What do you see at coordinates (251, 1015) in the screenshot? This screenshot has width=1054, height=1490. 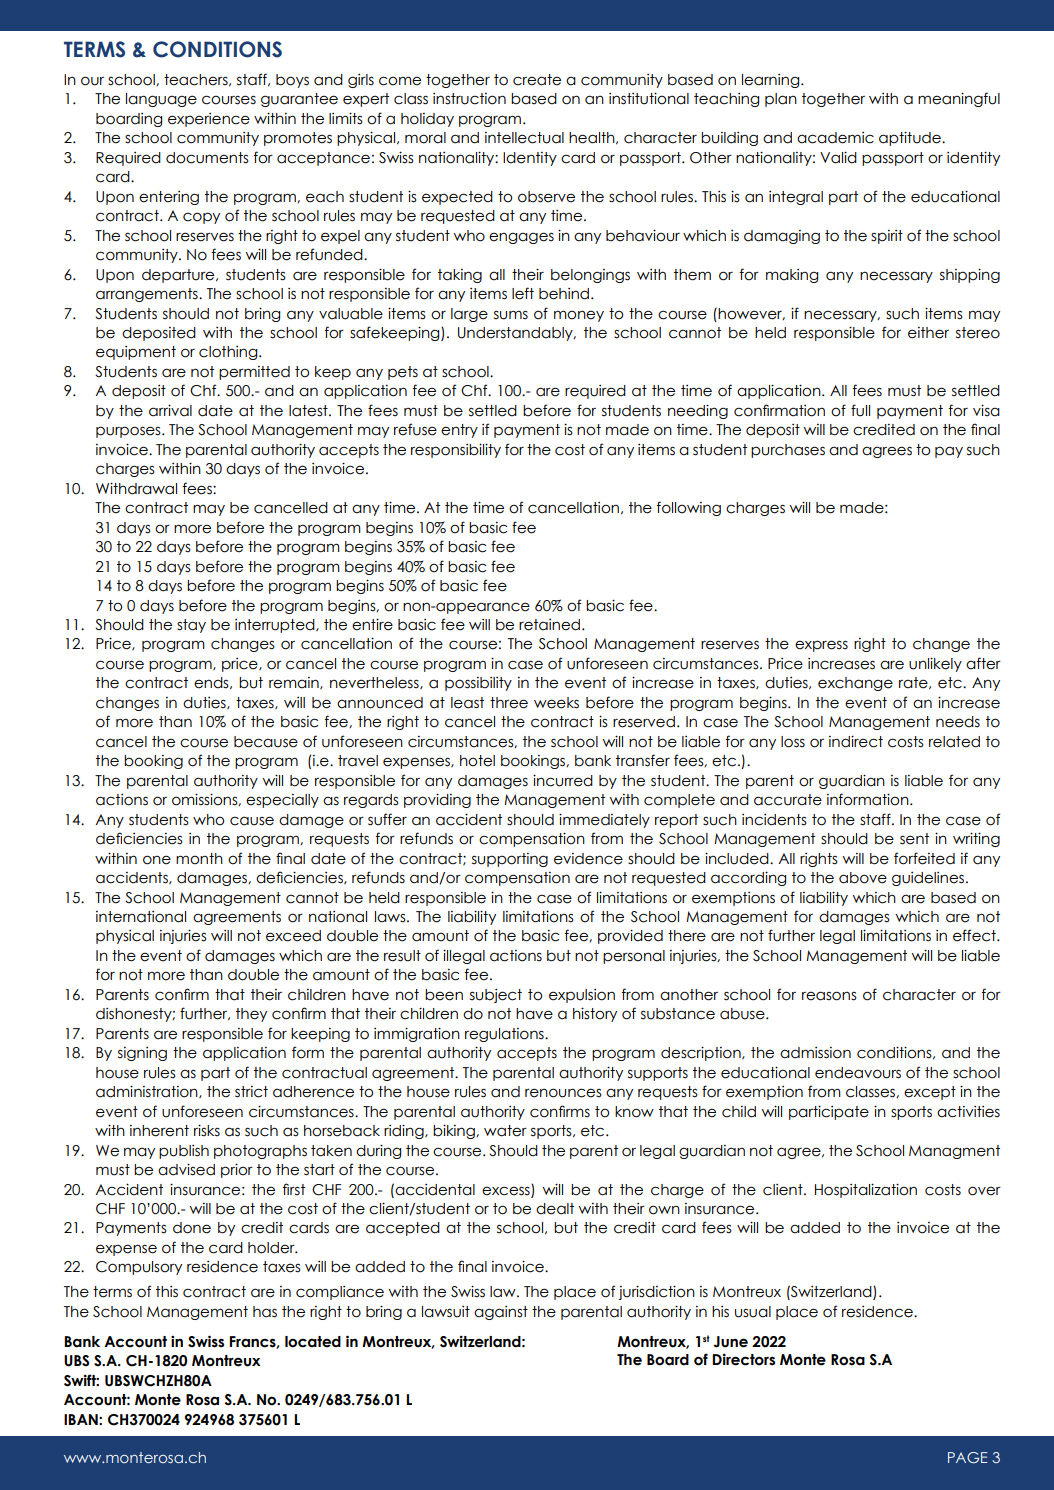 I see `they` at bounding box center [251, 1015].
